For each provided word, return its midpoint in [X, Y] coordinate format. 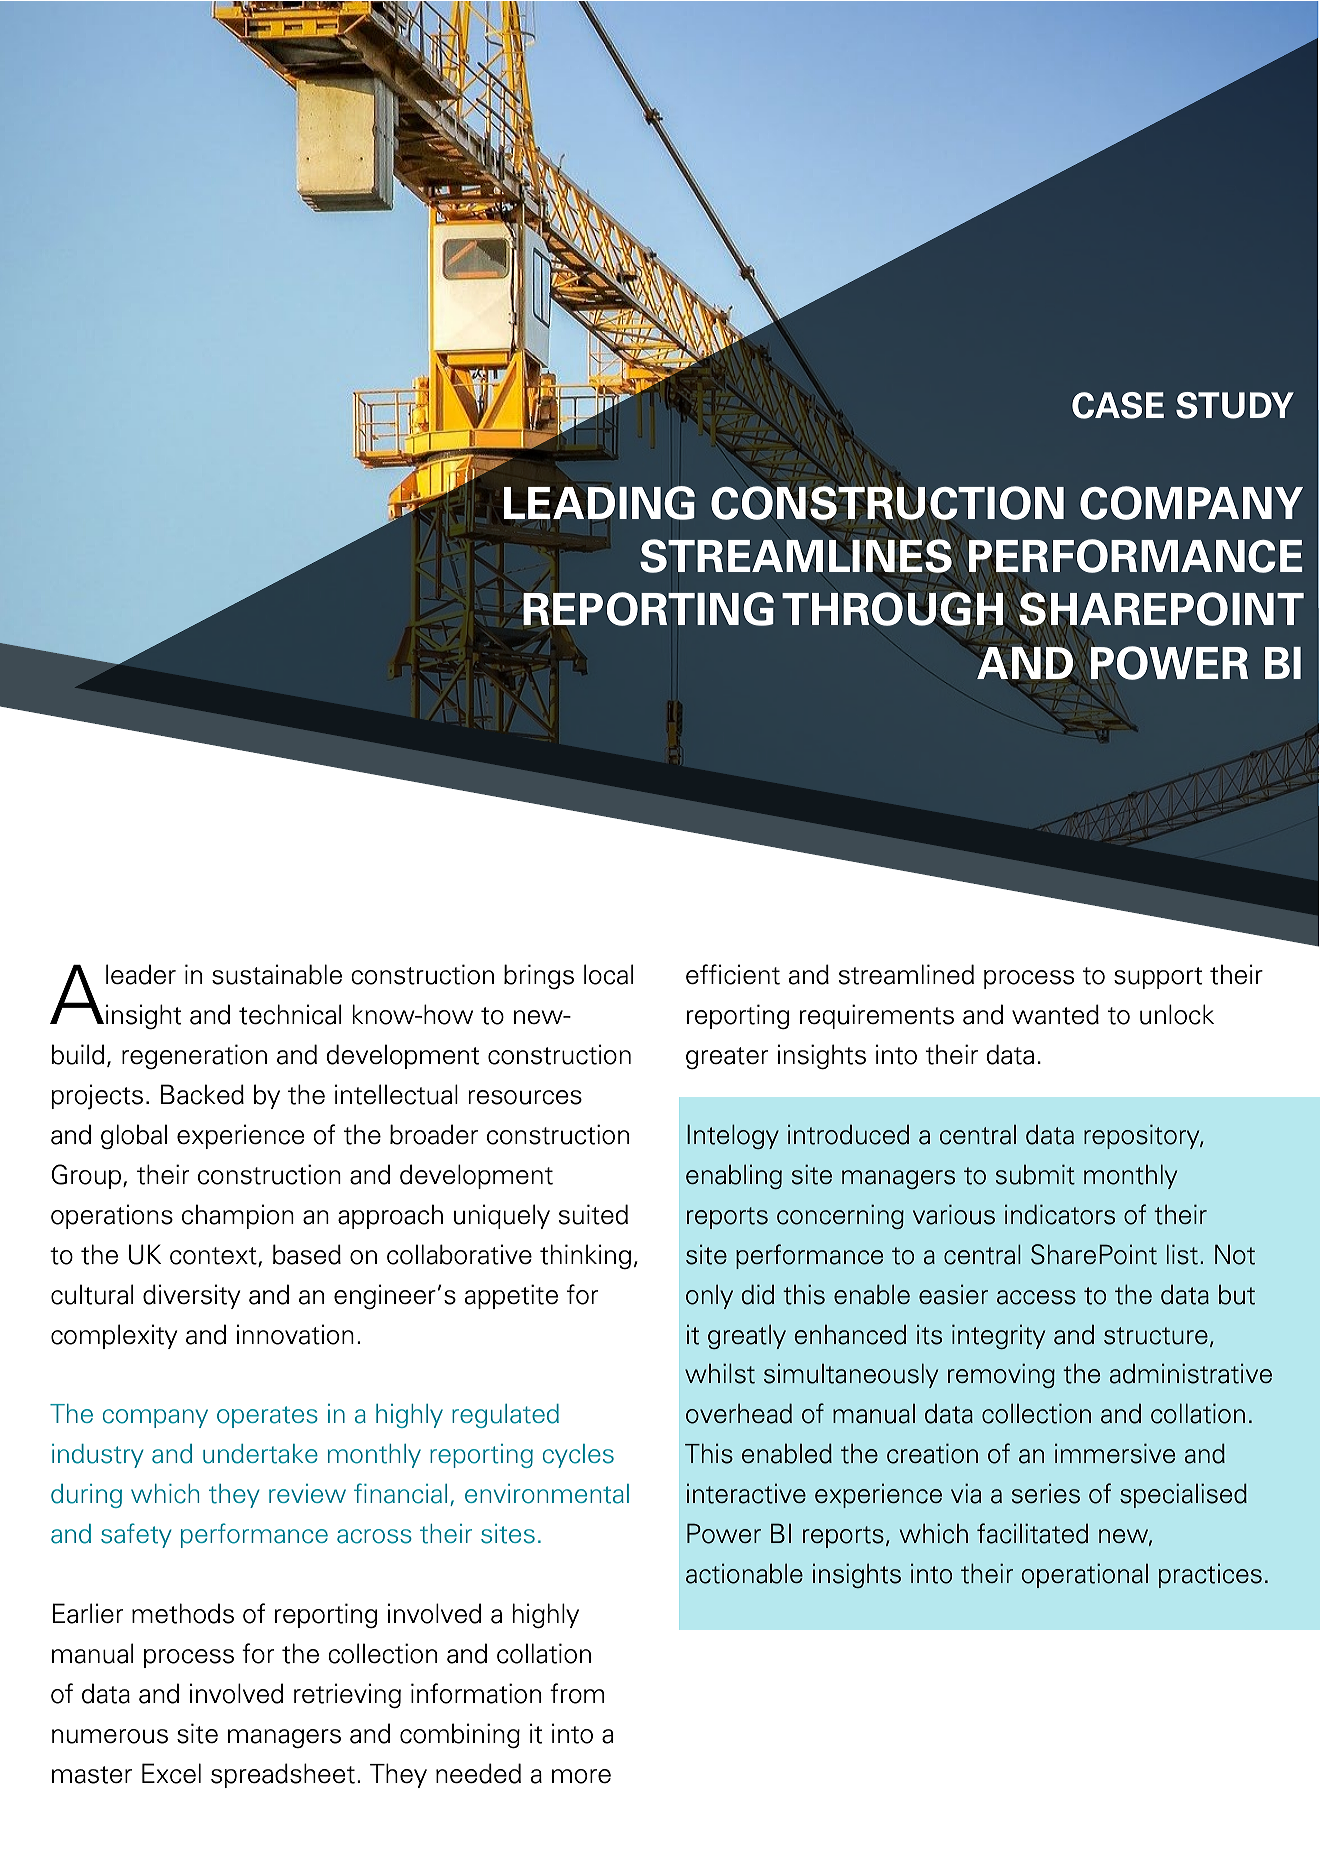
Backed [202, 1094]
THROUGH [893, 608]
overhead [739, 1413]
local [608, 974]
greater [727, 1058]
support [1158, 978]
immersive [1115, 1453]
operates [267, 1417]
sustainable [277, 974]
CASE [1118, 405]
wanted [1055, 1014]
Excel [171, 1773]
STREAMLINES [796, 556]
